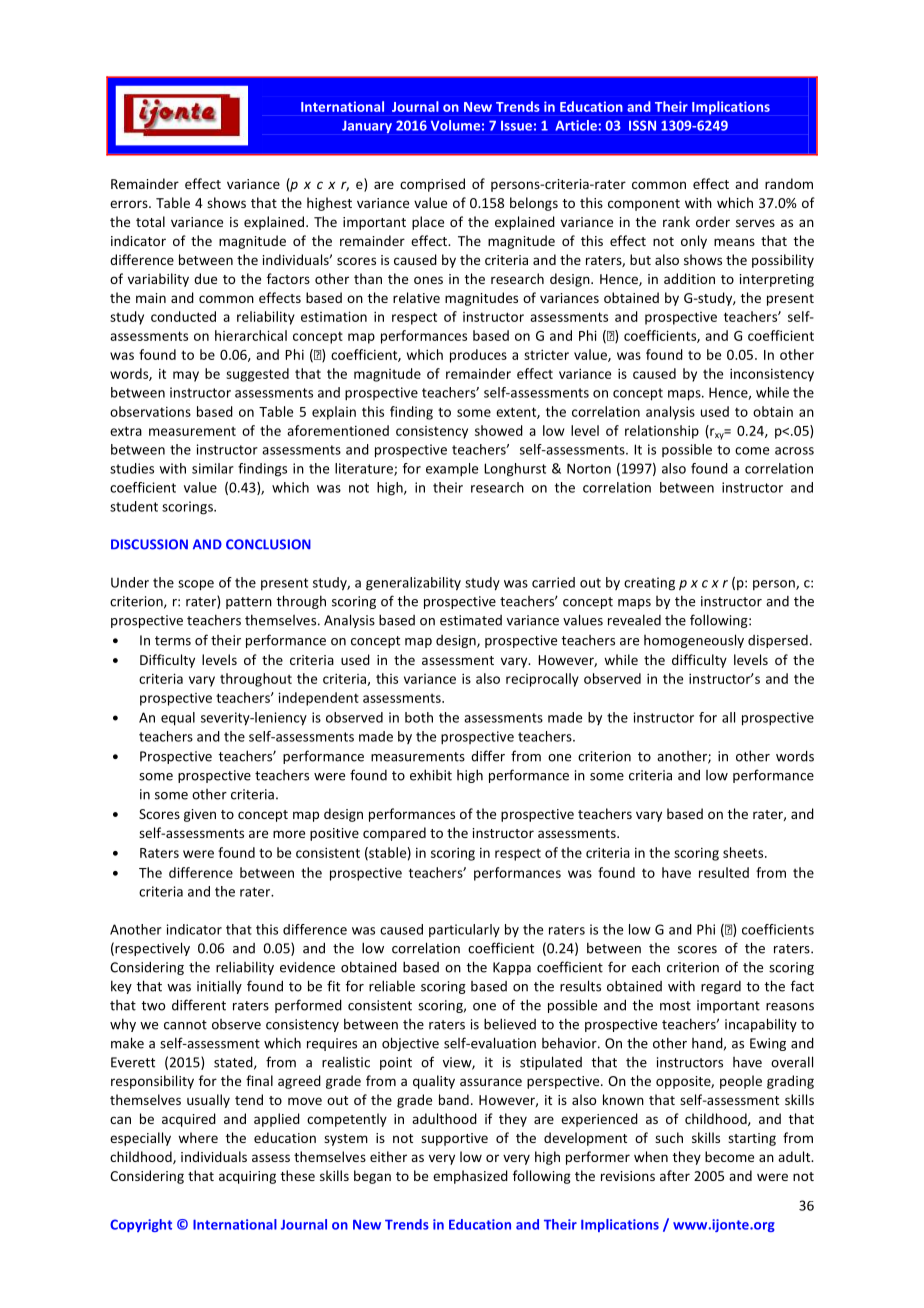 The image size is (924, 1308). What do you see at coordinates (432, 185) in the screenshot?
I see `comprised` at bounding box center [432, 185].
